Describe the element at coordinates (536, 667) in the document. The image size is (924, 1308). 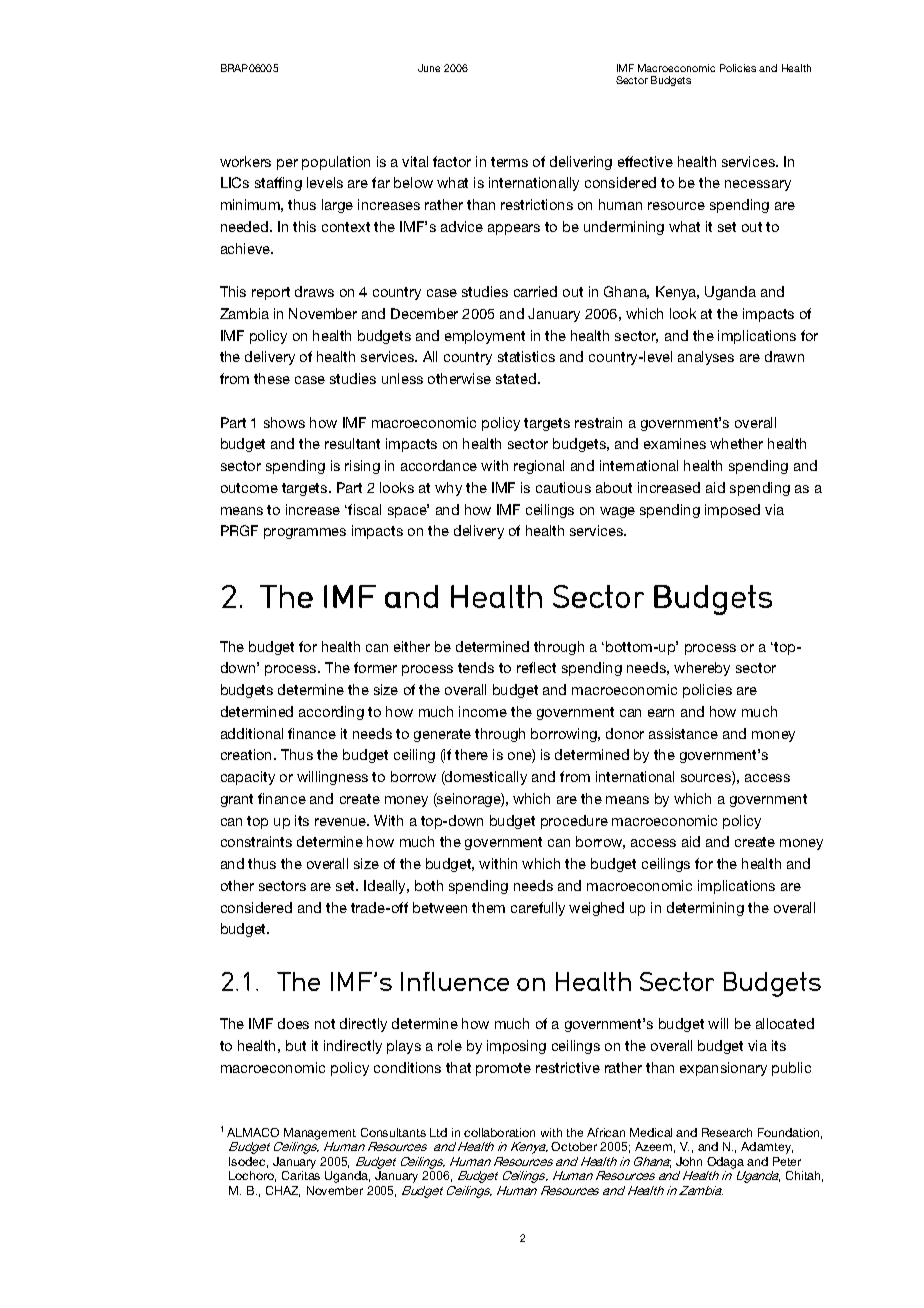
I see `reflect` at that location.
